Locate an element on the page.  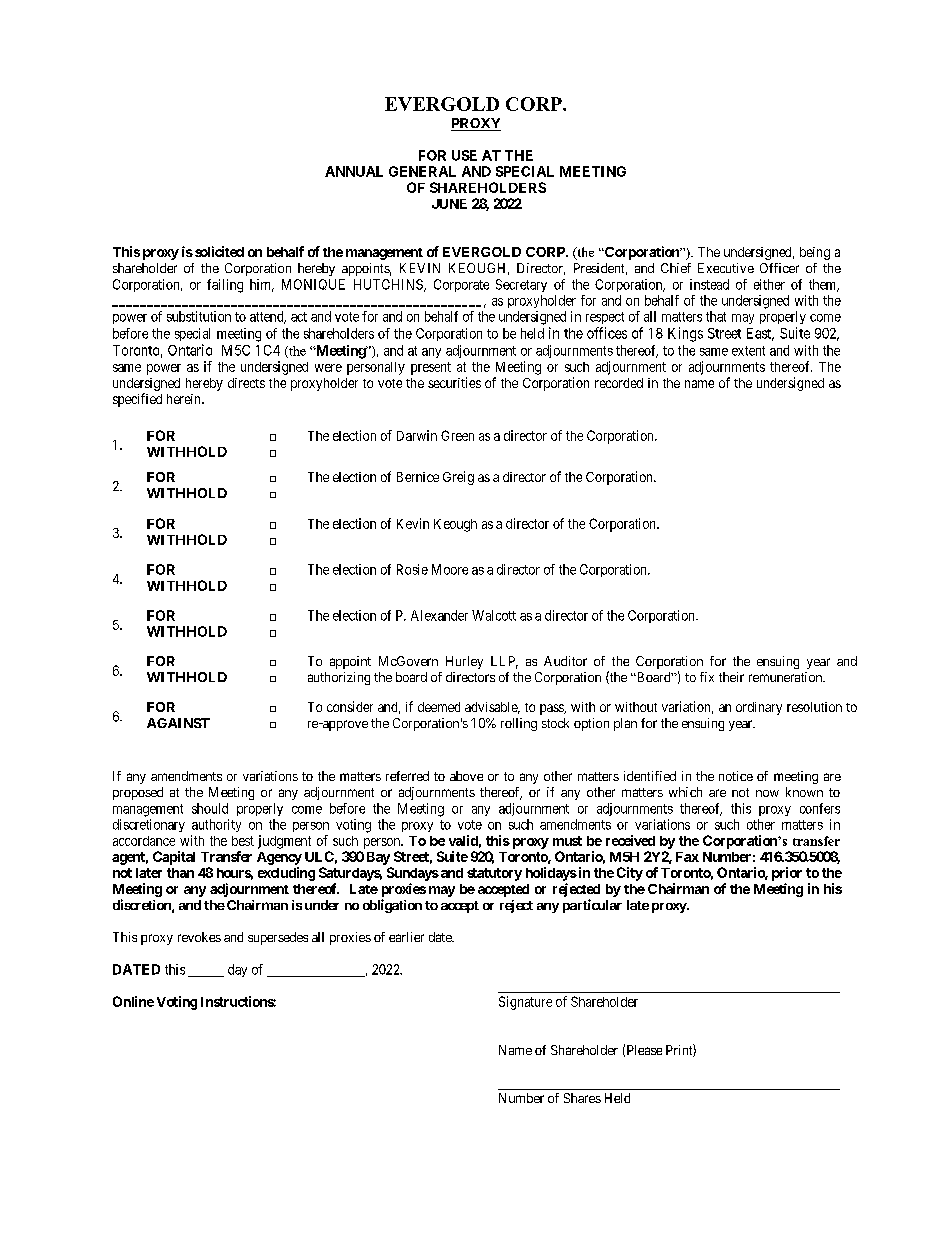
statutory is located at coordinates (494, 874).
